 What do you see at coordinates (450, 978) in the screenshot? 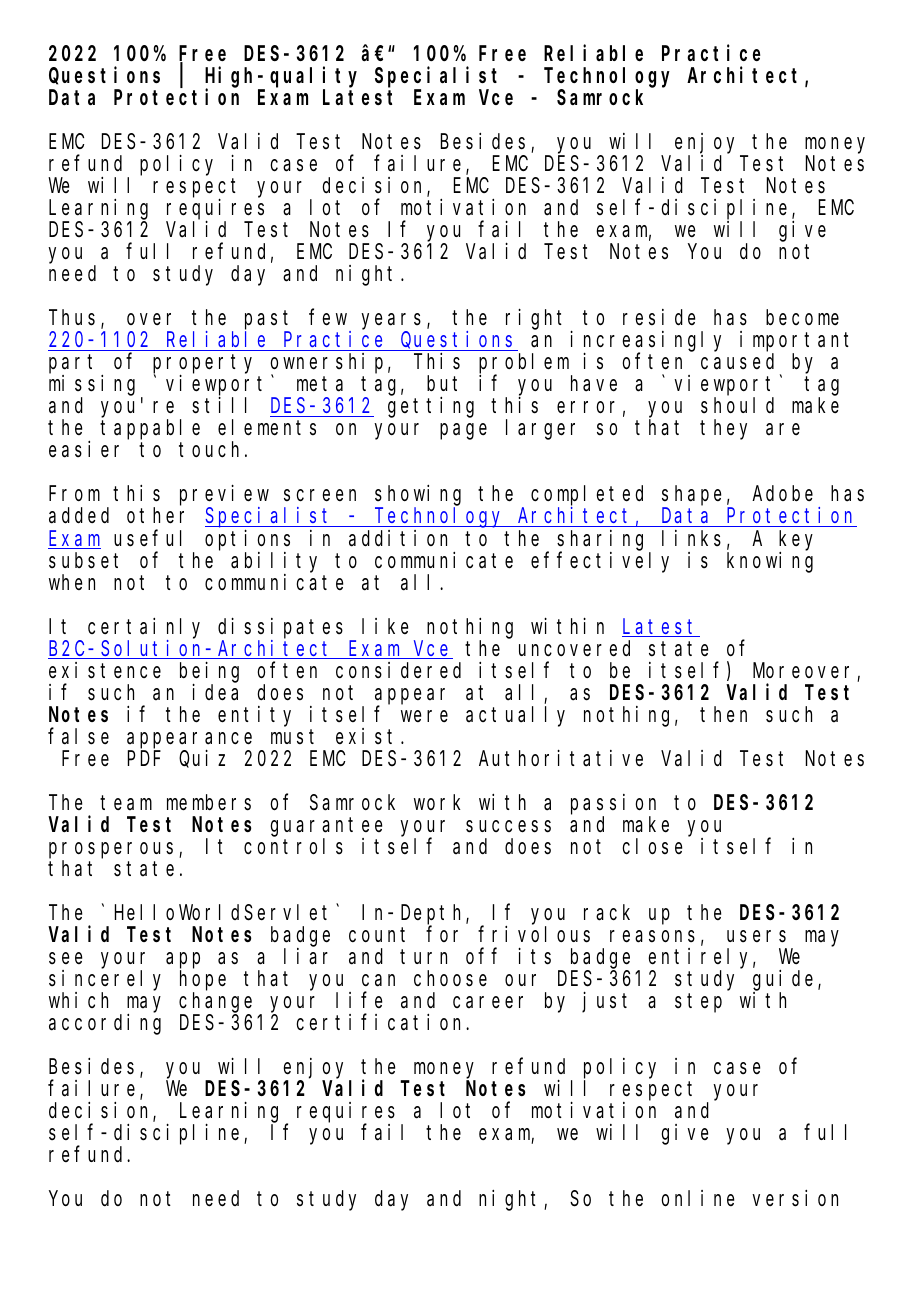
I see `choose` at bounding box center [450, 978].
